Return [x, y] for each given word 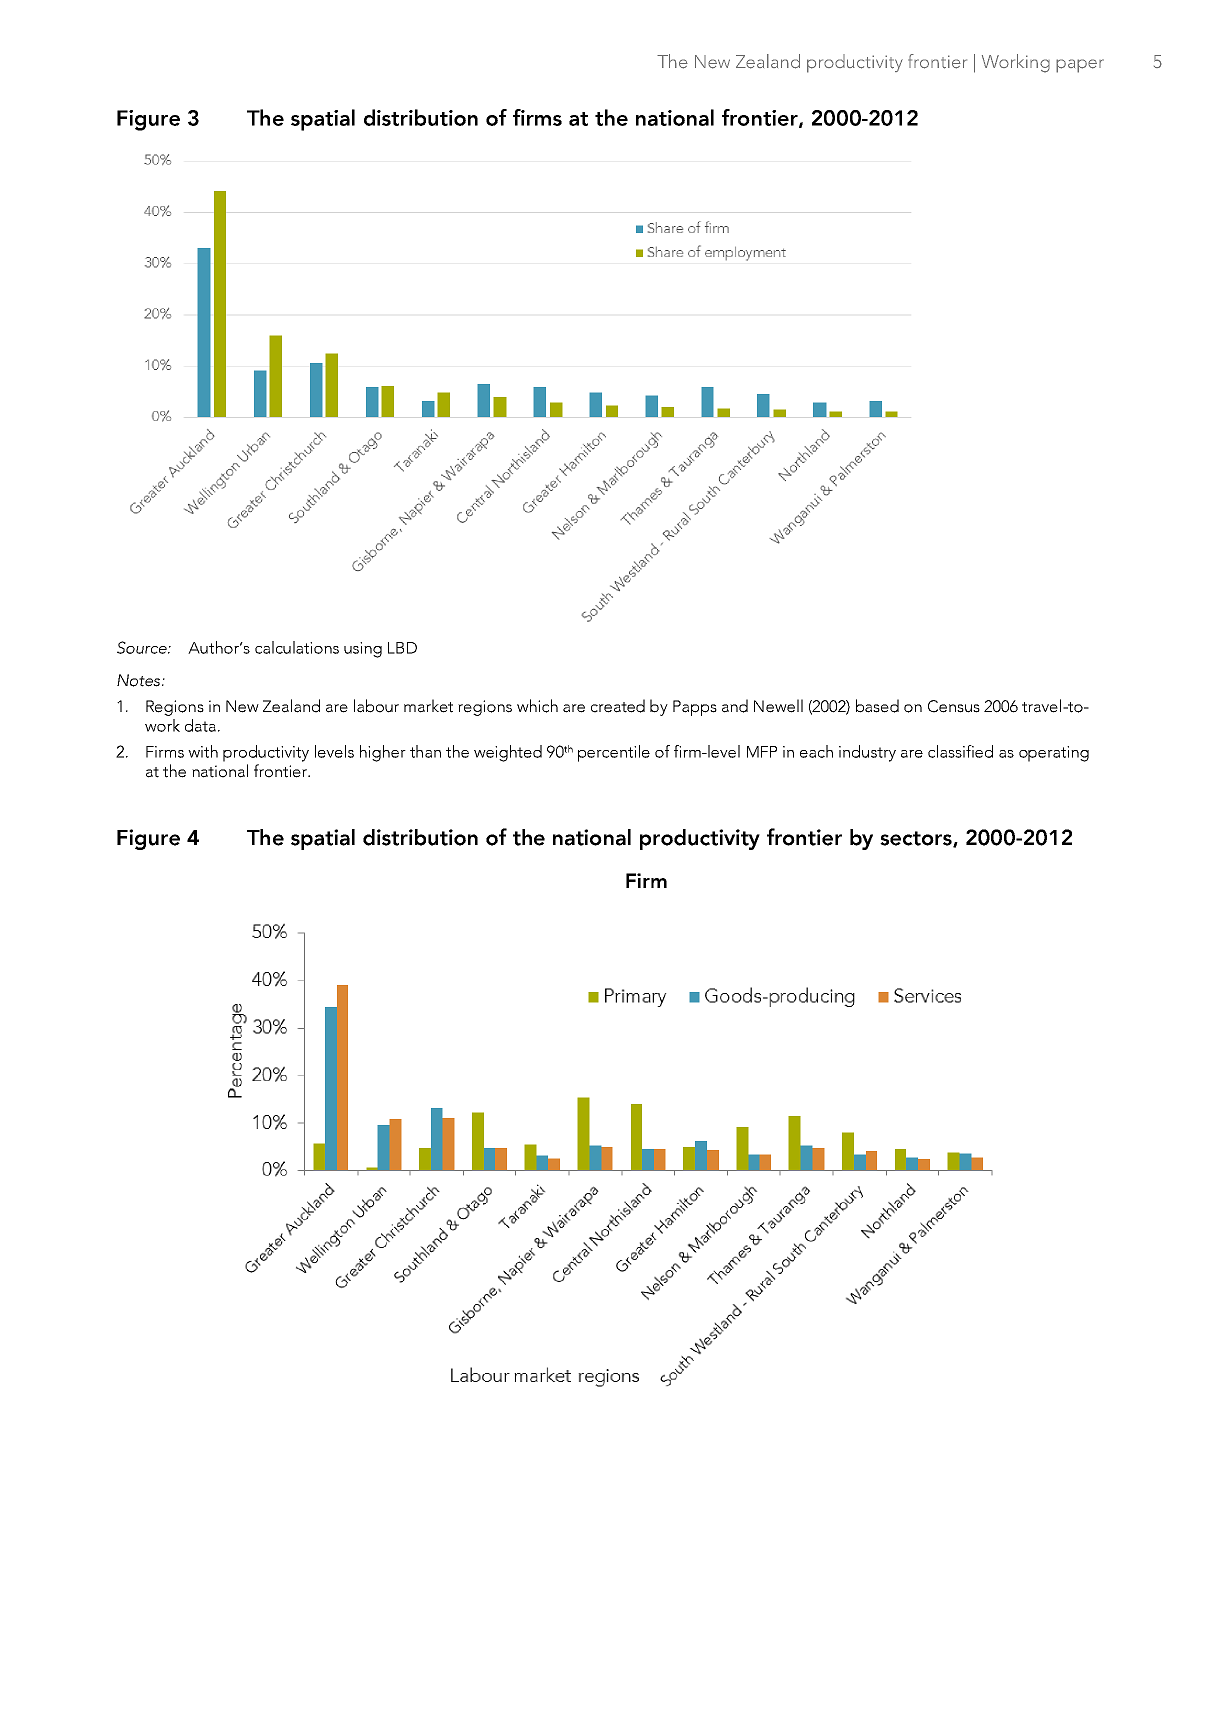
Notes [140, 680]
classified [960, 751]
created [618, 706]
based [877, 706]
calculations [297, 647]
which [537, 706]
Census [954, 706]
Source [143, 647]
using [363, 650]
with [203, 751]
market [428, 706]
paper [1080, 66]
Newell [778, 706]
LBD [402, 648]
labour [376, 706]
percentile [614, 753]
